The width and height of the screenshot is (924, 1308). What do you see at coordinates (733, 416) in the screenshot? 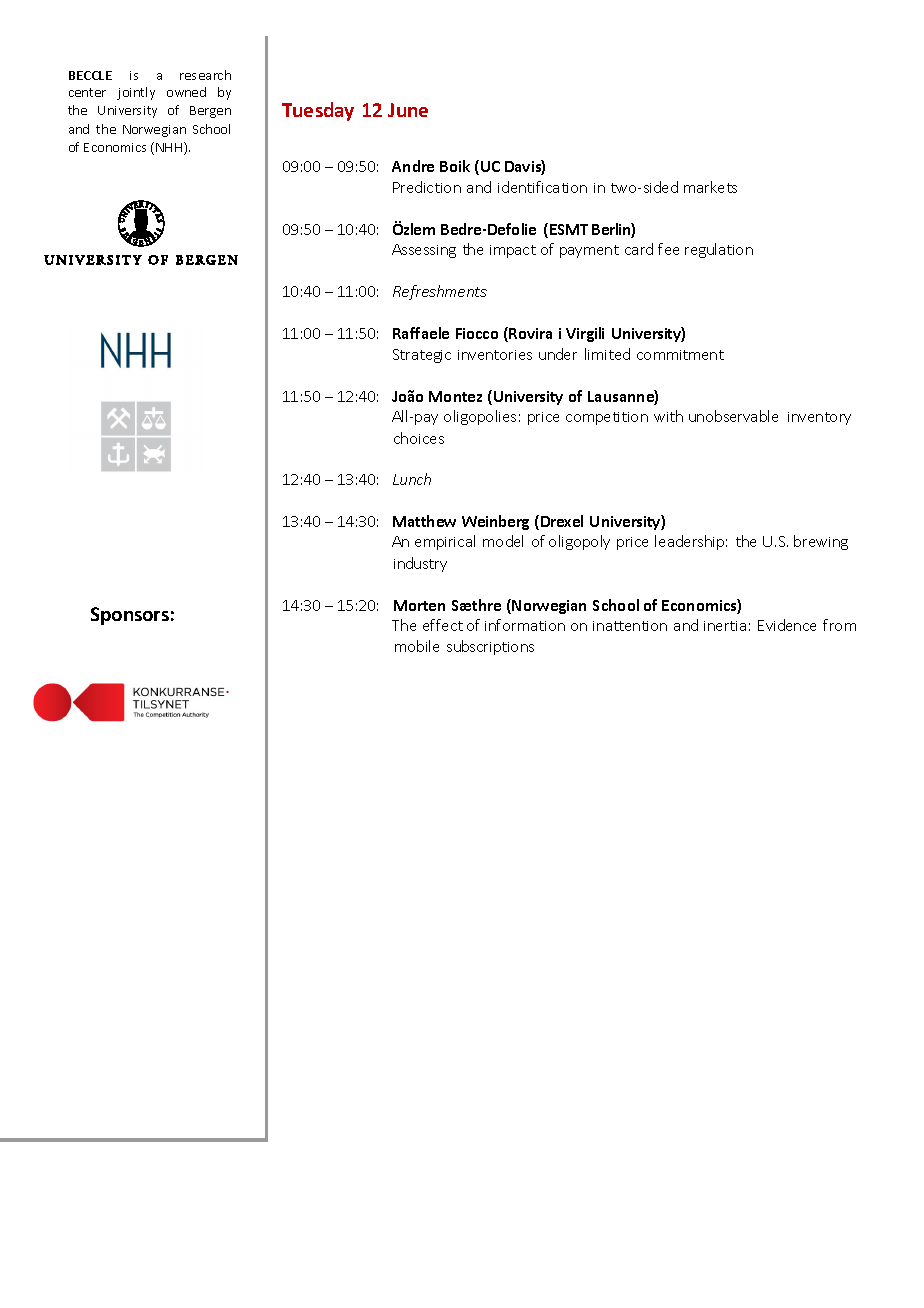
I see `unobservable` at bounding box center [733, 416].
